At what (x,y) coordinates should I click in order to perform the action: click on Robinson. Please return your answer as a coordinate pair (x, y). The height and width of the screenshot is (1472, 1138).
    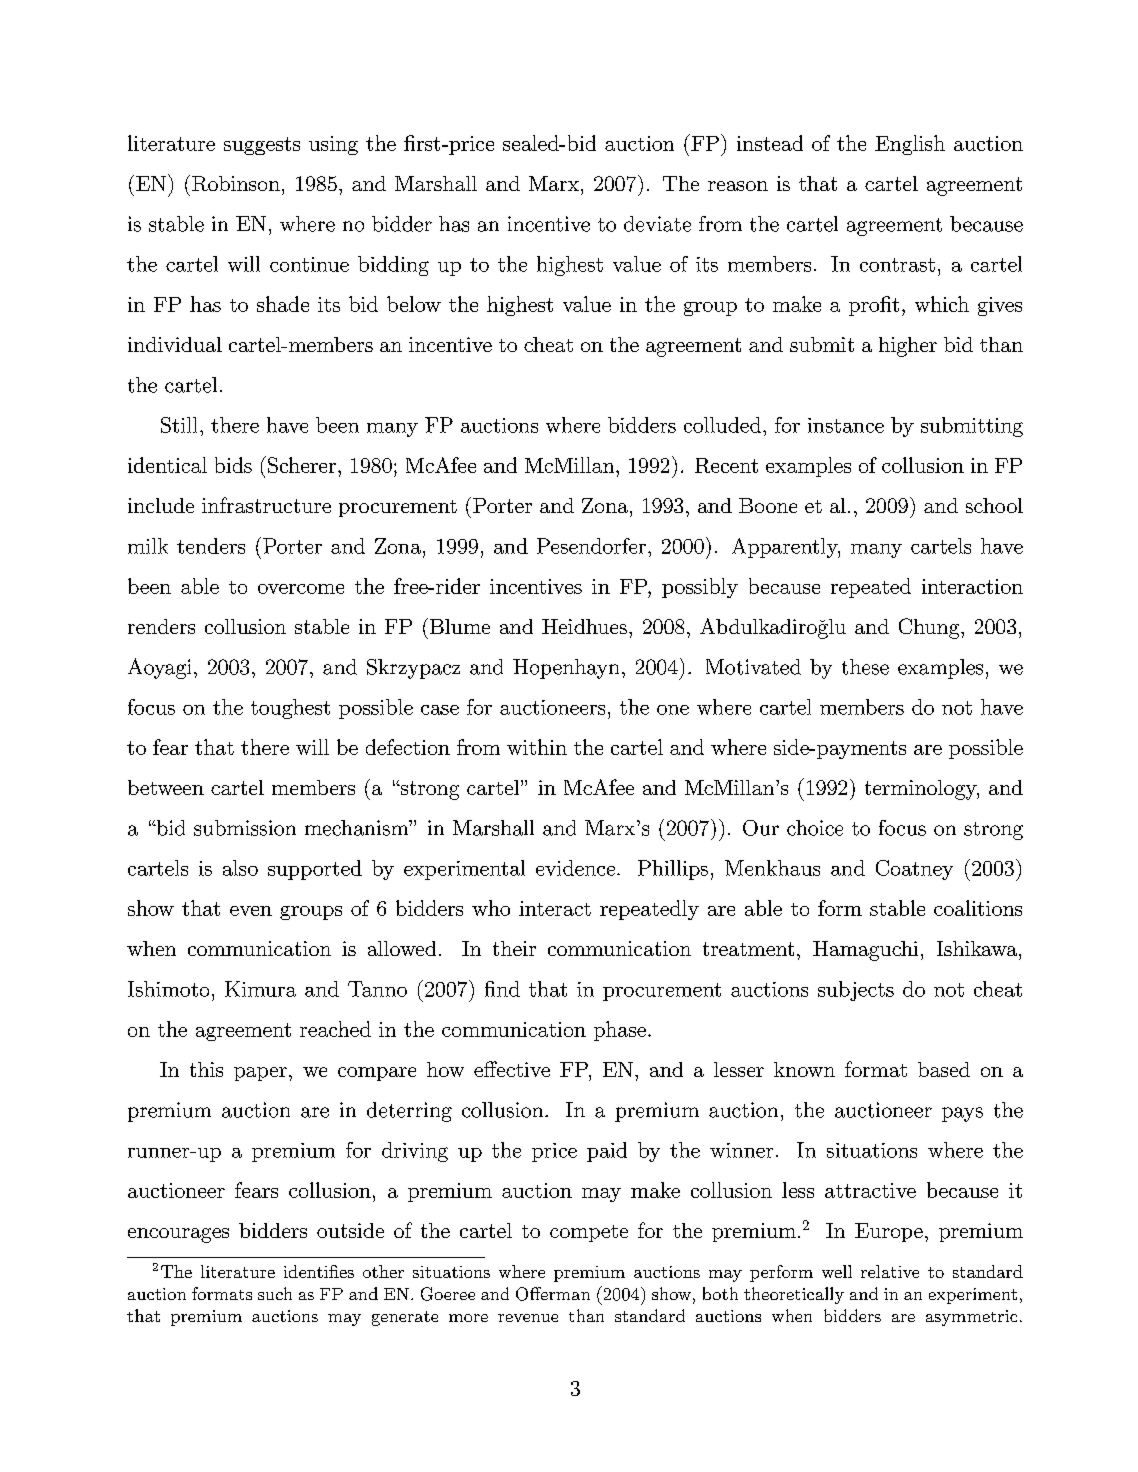
    Looking at the image, I should click on (236, 183).
